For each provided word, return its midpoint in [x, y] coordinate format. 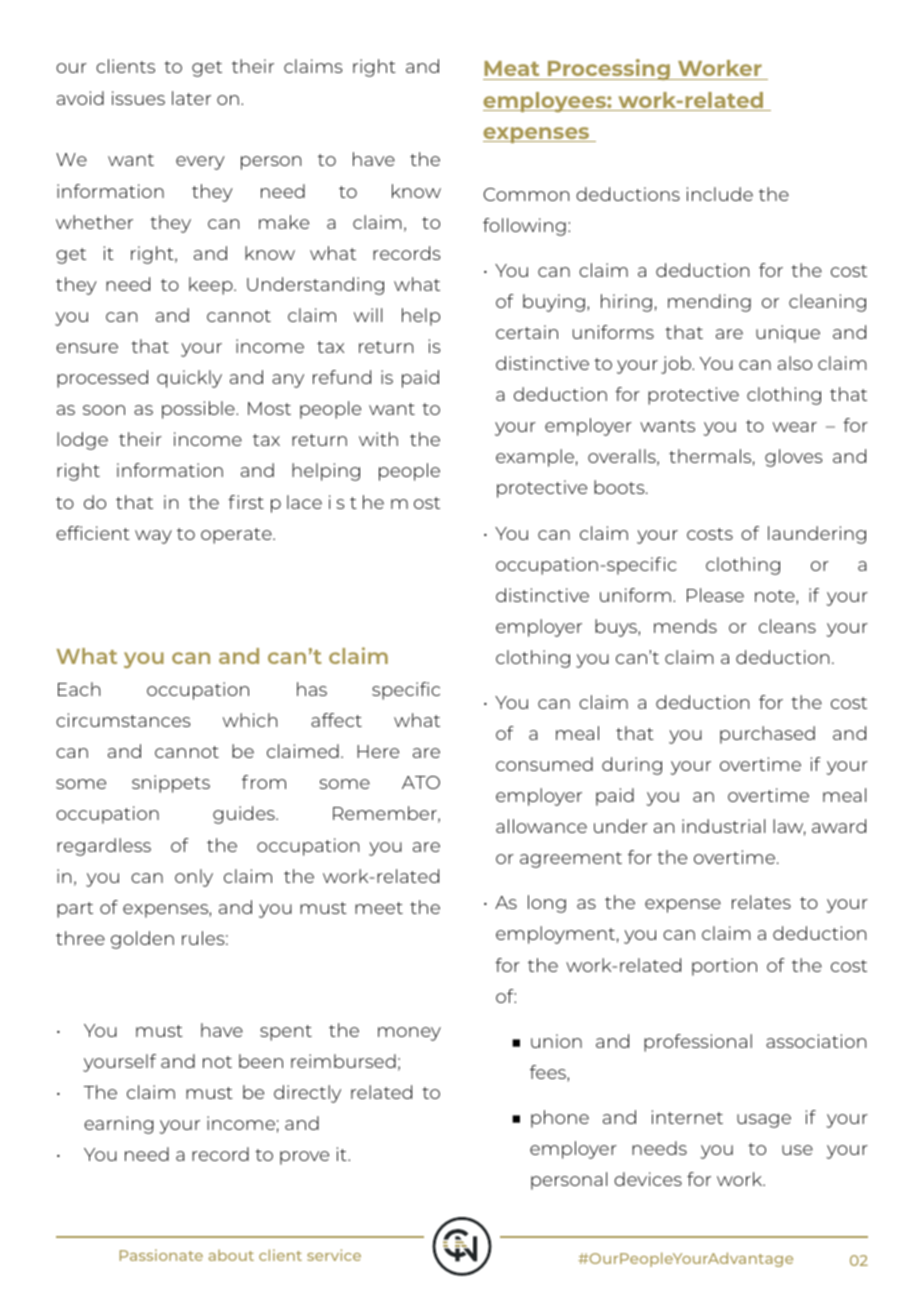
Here [378, 751]
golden [142, 940]
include [720, 194]
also [795, 363]
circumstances [123, 720]
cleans [787, 626]
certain [527, 332]
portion [724, 967]
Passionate [161, 1255]
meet [379, 908]
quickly [189, 379]
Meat [512, 70]
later [191, 98]
